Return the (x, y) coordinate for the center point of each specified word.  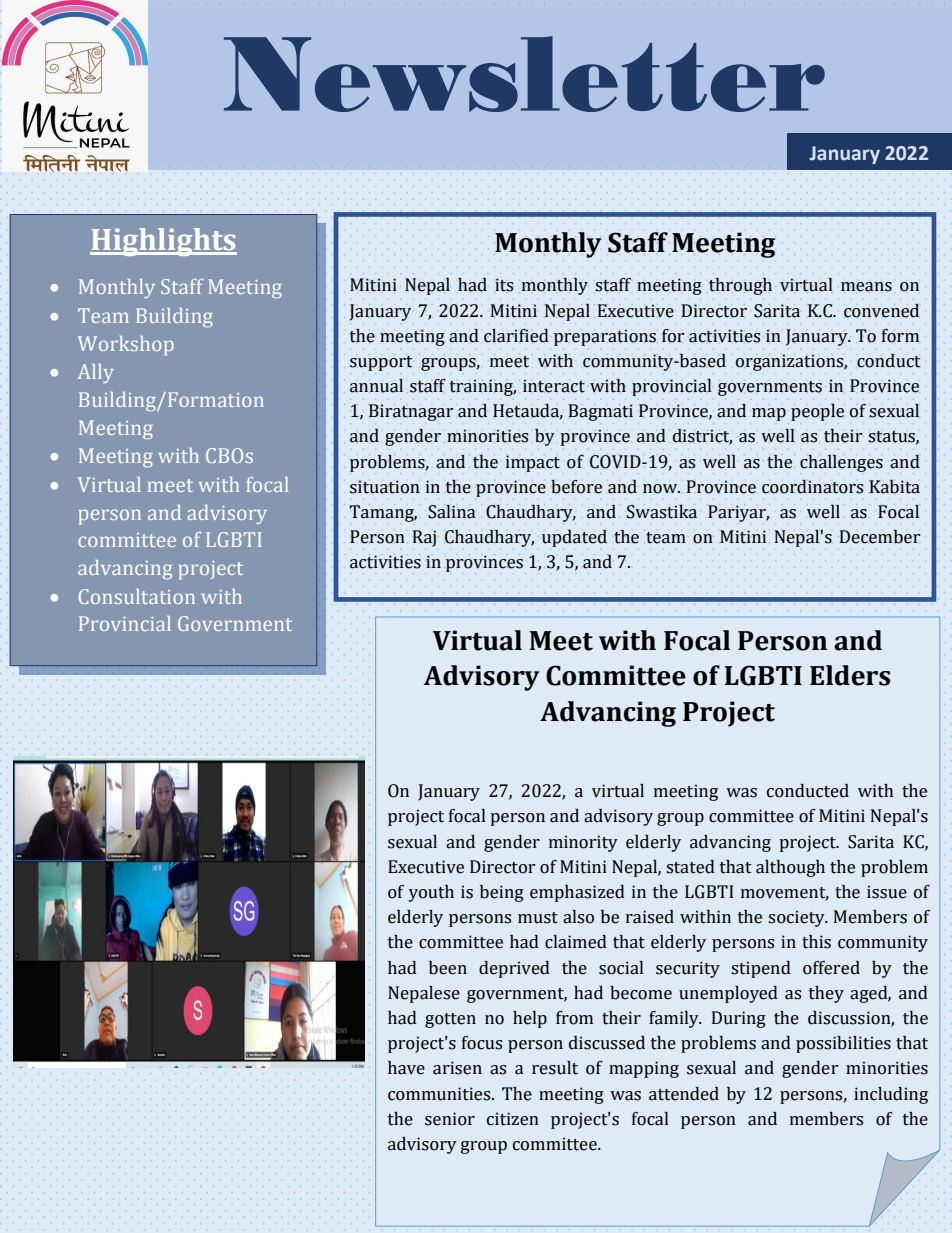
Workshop (126, 345)
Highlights (163, 242)
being (502, 893)
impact (533, 463)
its (504, 285)
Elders (850, 675)
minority (583, 843)
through (740, 286)
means (866, 287)
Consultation (137, 596)
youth (431, 893)
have (406, 1068)
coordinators (812, 487)
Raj (424, 538)
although (790, 868)
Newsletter (524, 74)
